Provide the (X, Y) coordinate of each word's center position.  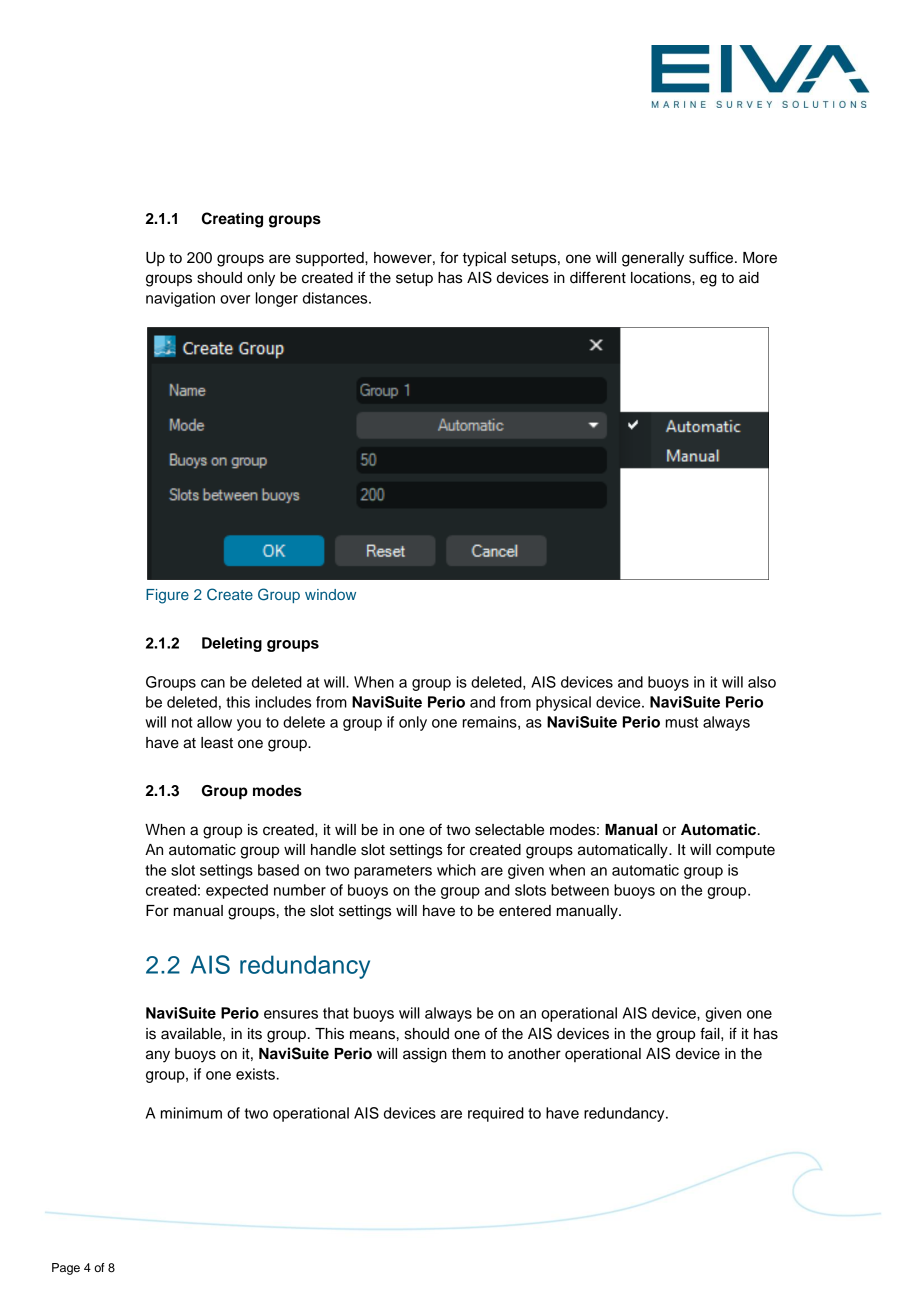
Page (66, 1269)
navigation (180, 299)
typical (484, 259)
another (534, 1054)
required (496, 1114)
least (217, 743)
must (682, 722)
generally (653, 259)
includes (283, 702)
